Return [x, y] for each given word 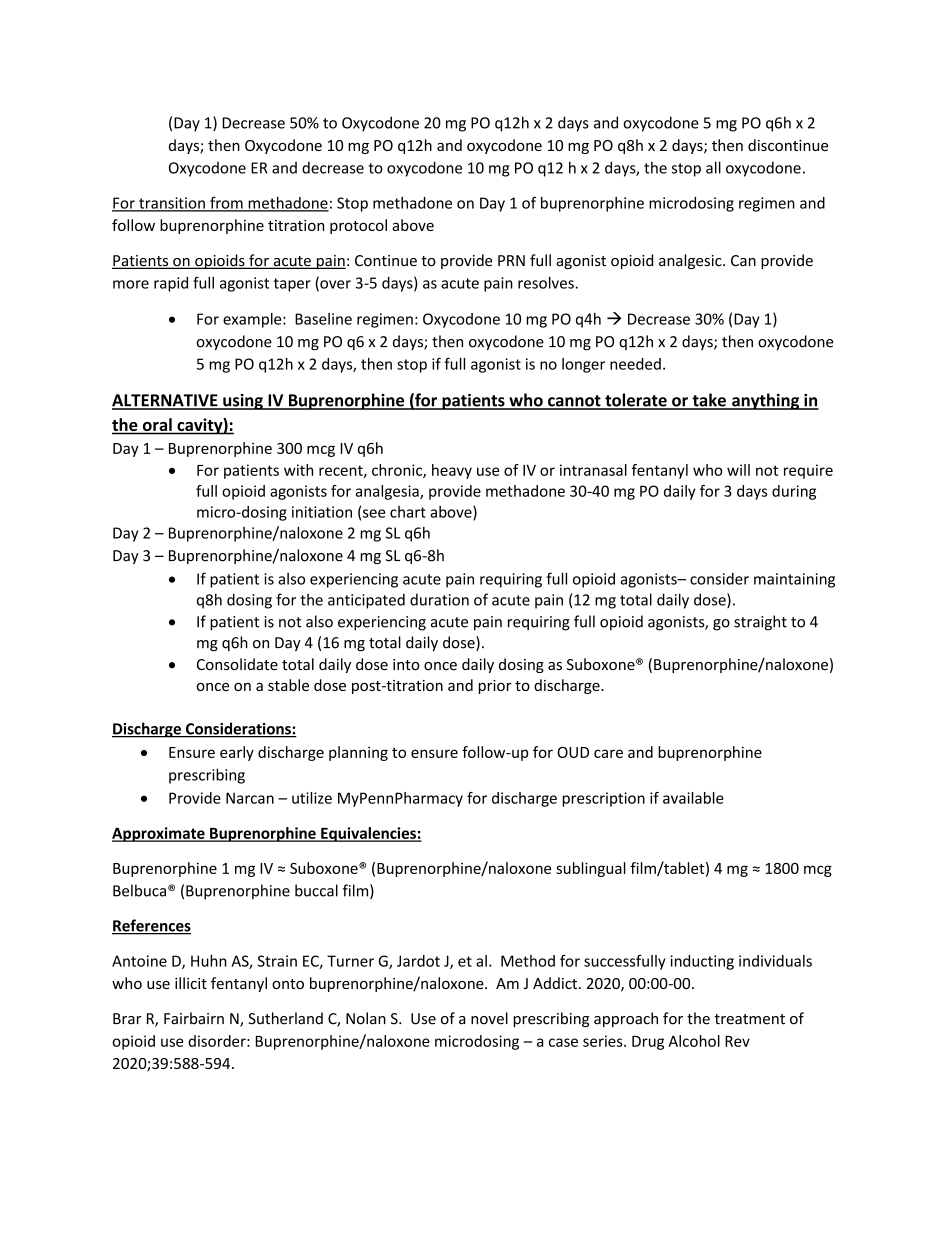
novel [489, 1018]
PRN [511, 260]
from [226, 204]
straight [760, 623]
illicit [191, 983]
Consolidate [237, 664]
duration [439, 599]
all [713, 167]
